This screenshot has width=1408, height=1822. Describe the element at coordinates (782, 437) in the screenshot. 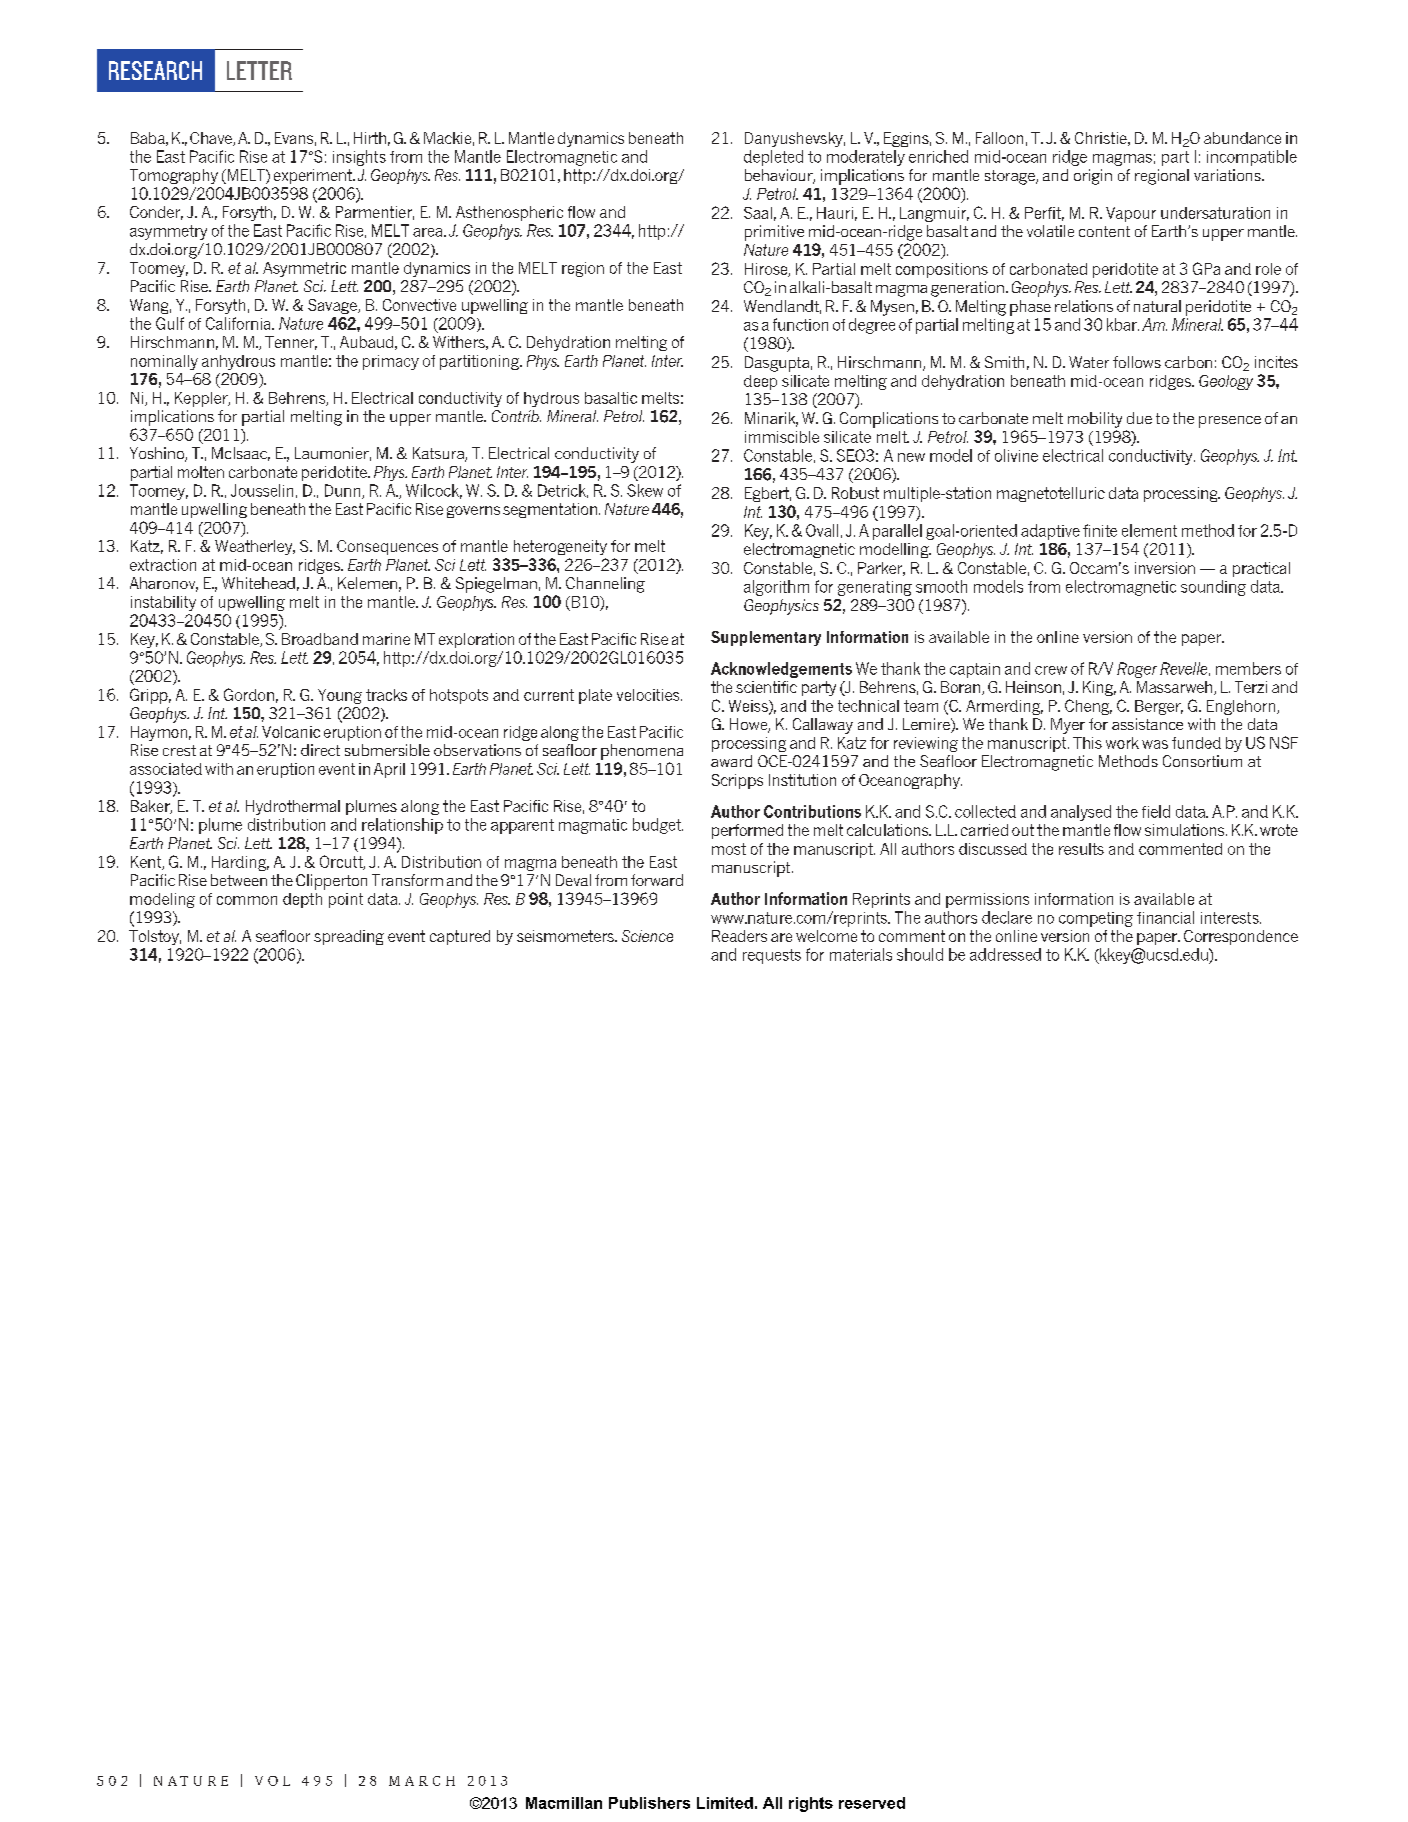

I see `immiscible` at that location.
